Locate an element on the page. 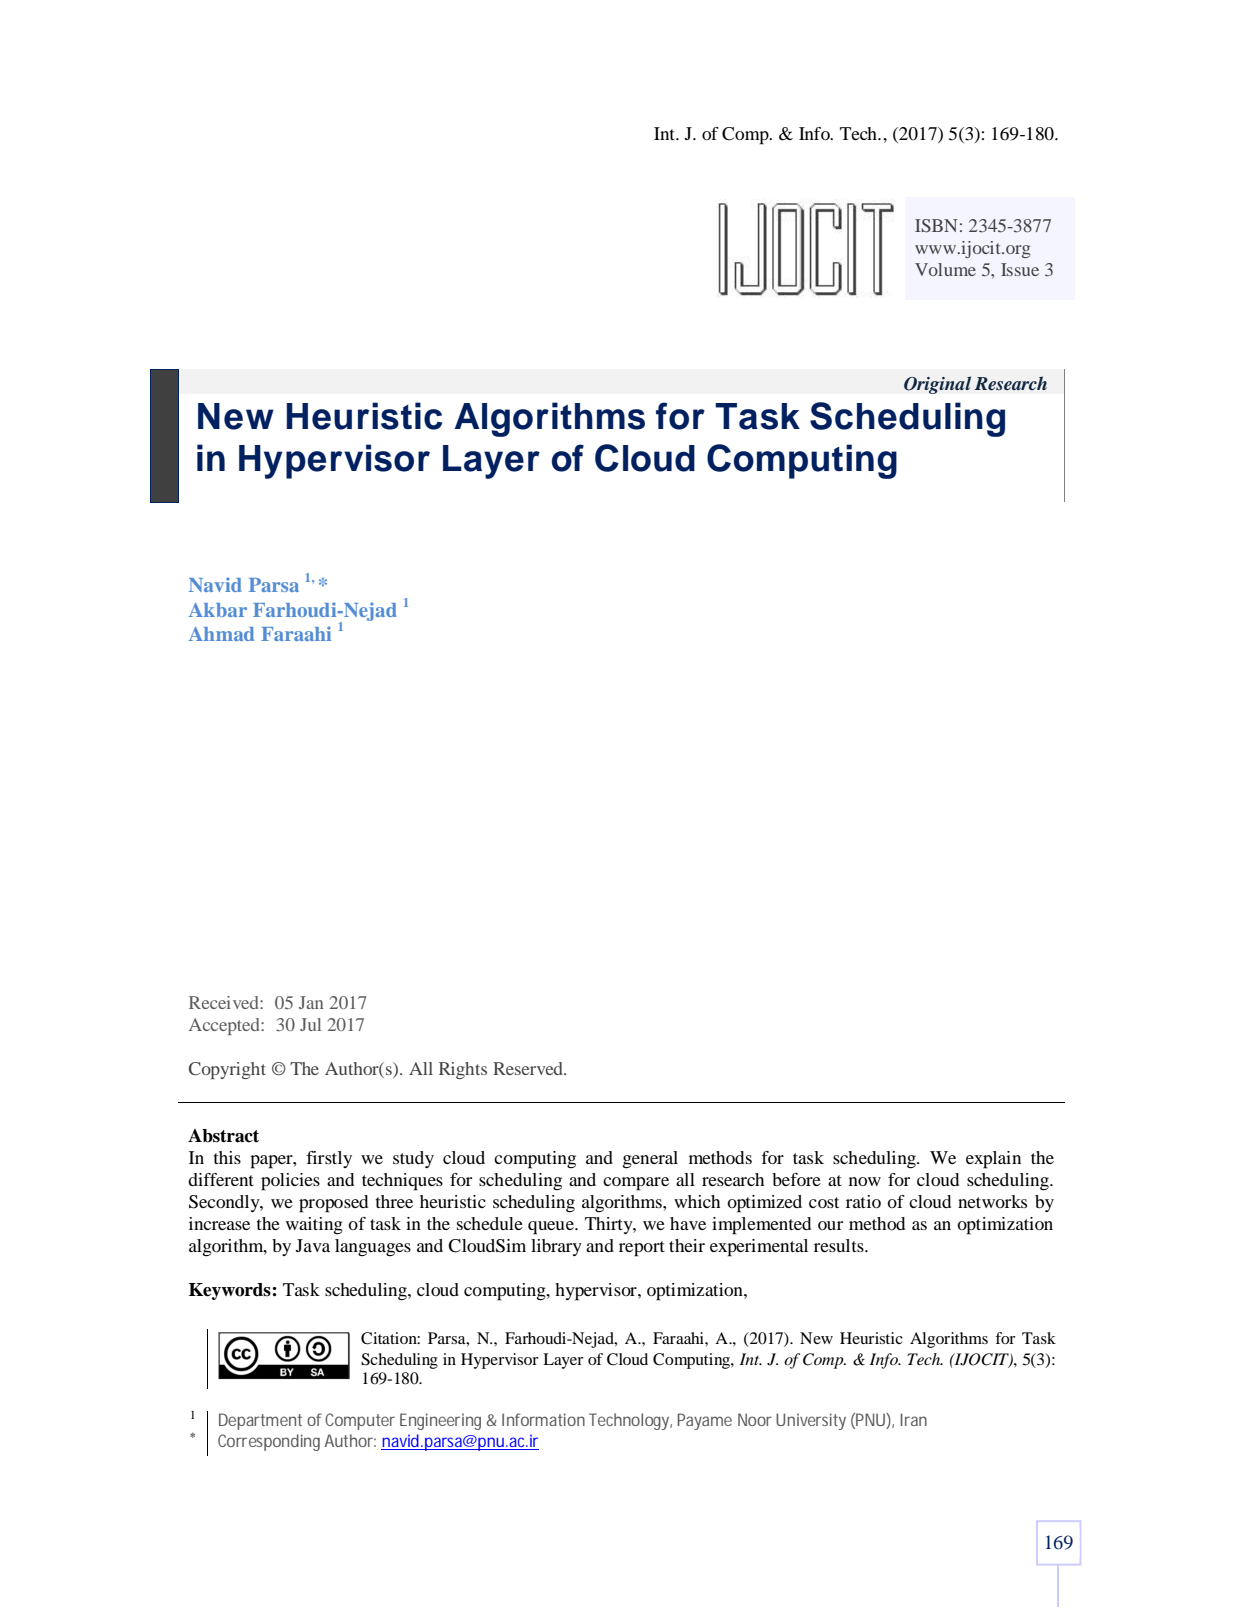 This page has height=1611, width=1245. now is located at coordinates (865, 1181).
